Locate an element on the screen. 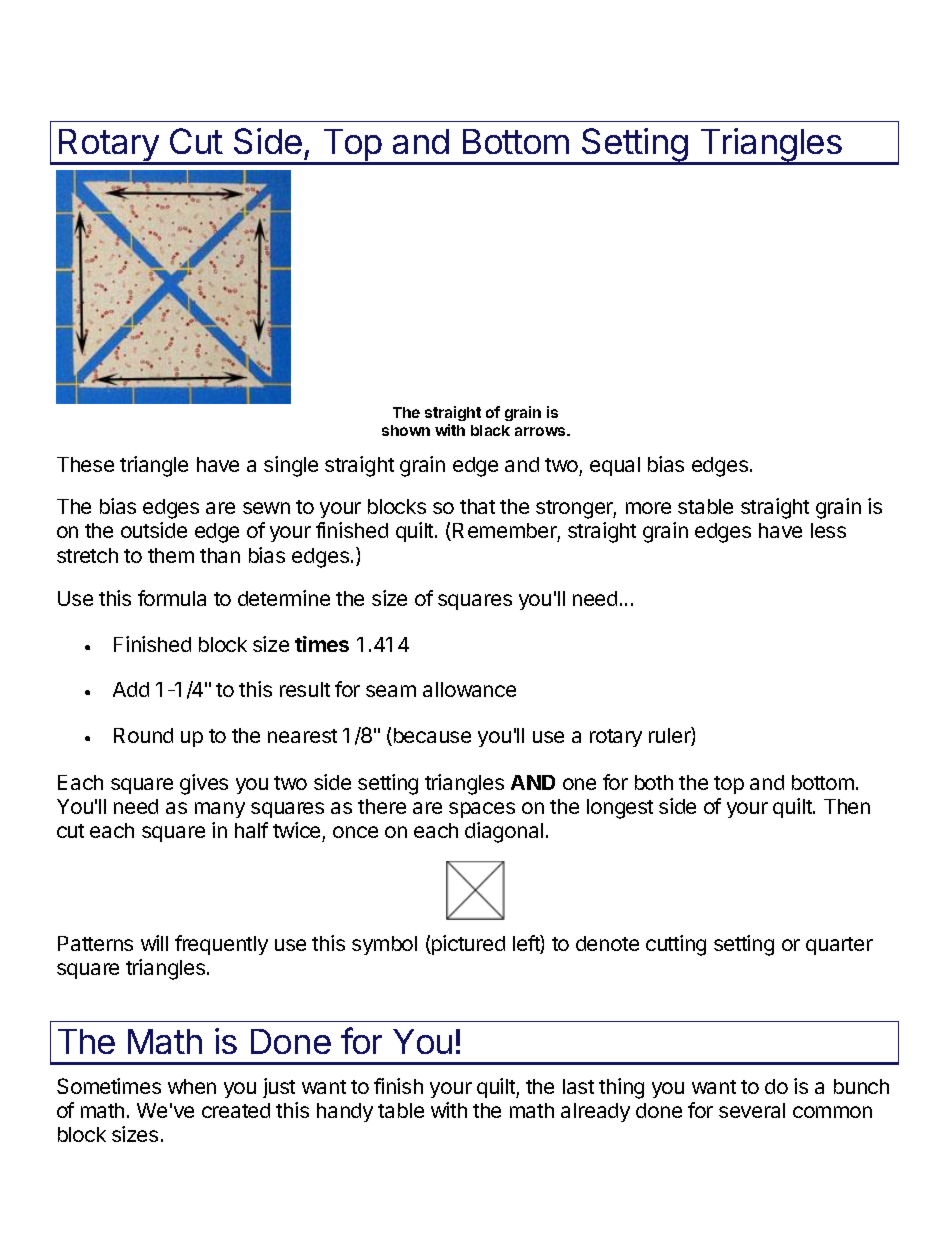 Image resolution: width=952 pixels, height=1233 pixels. quarter is located at coordinates (839, 946).
